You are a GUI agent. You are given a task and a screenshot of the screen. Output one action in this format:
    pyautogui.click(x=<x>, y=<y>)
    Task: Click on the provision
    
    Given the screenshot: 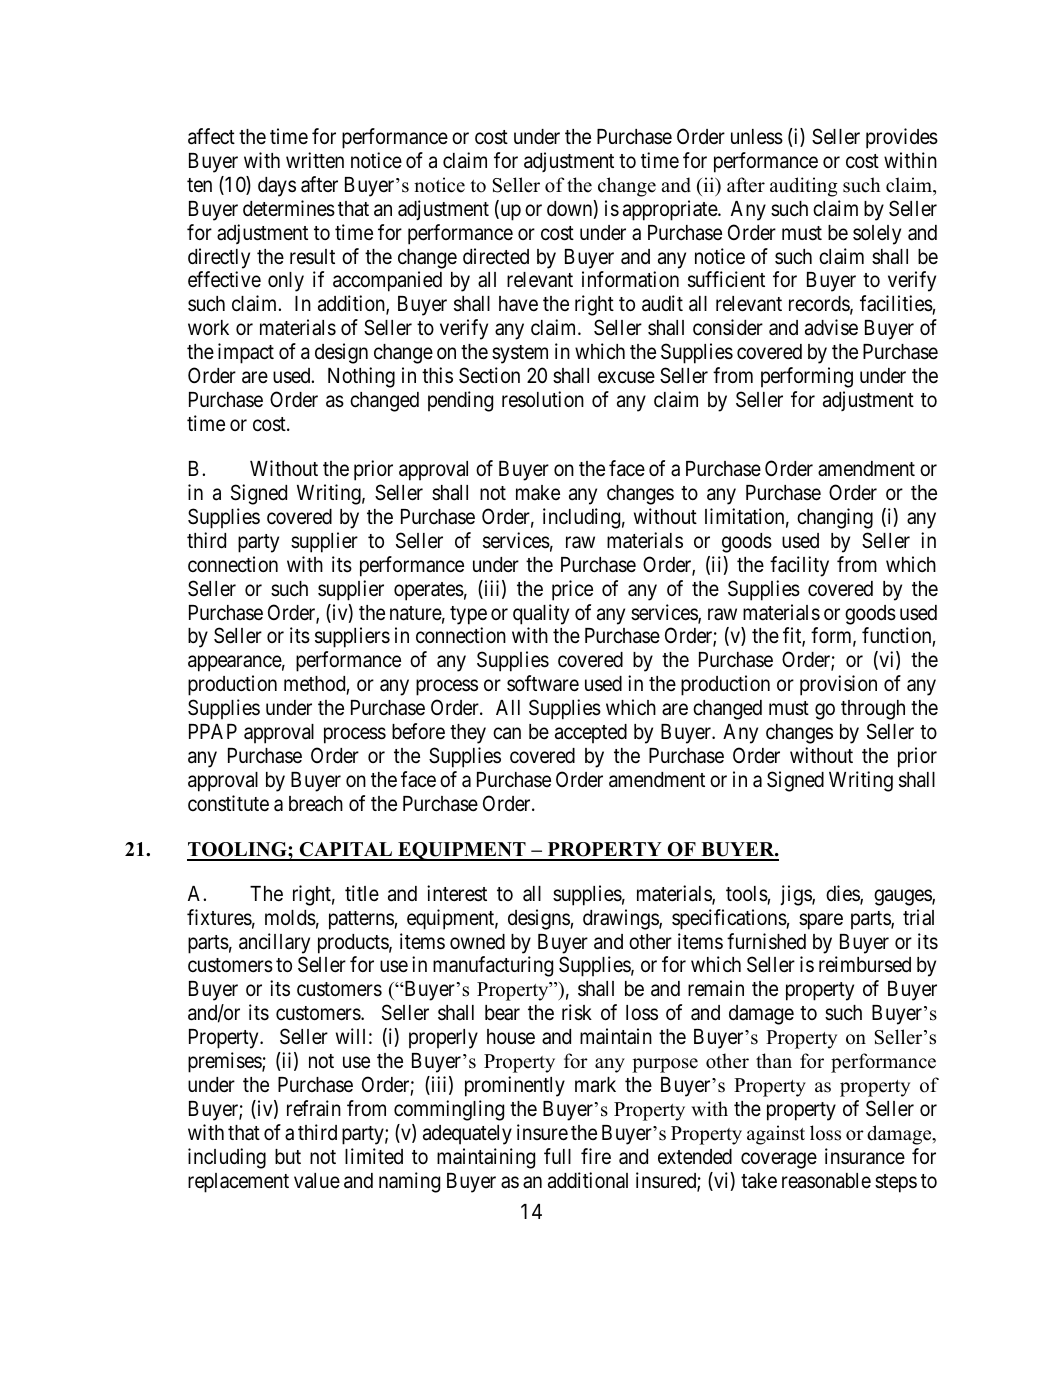 What is the action you would take?
    pyautogui.click(x=838, y=685)
